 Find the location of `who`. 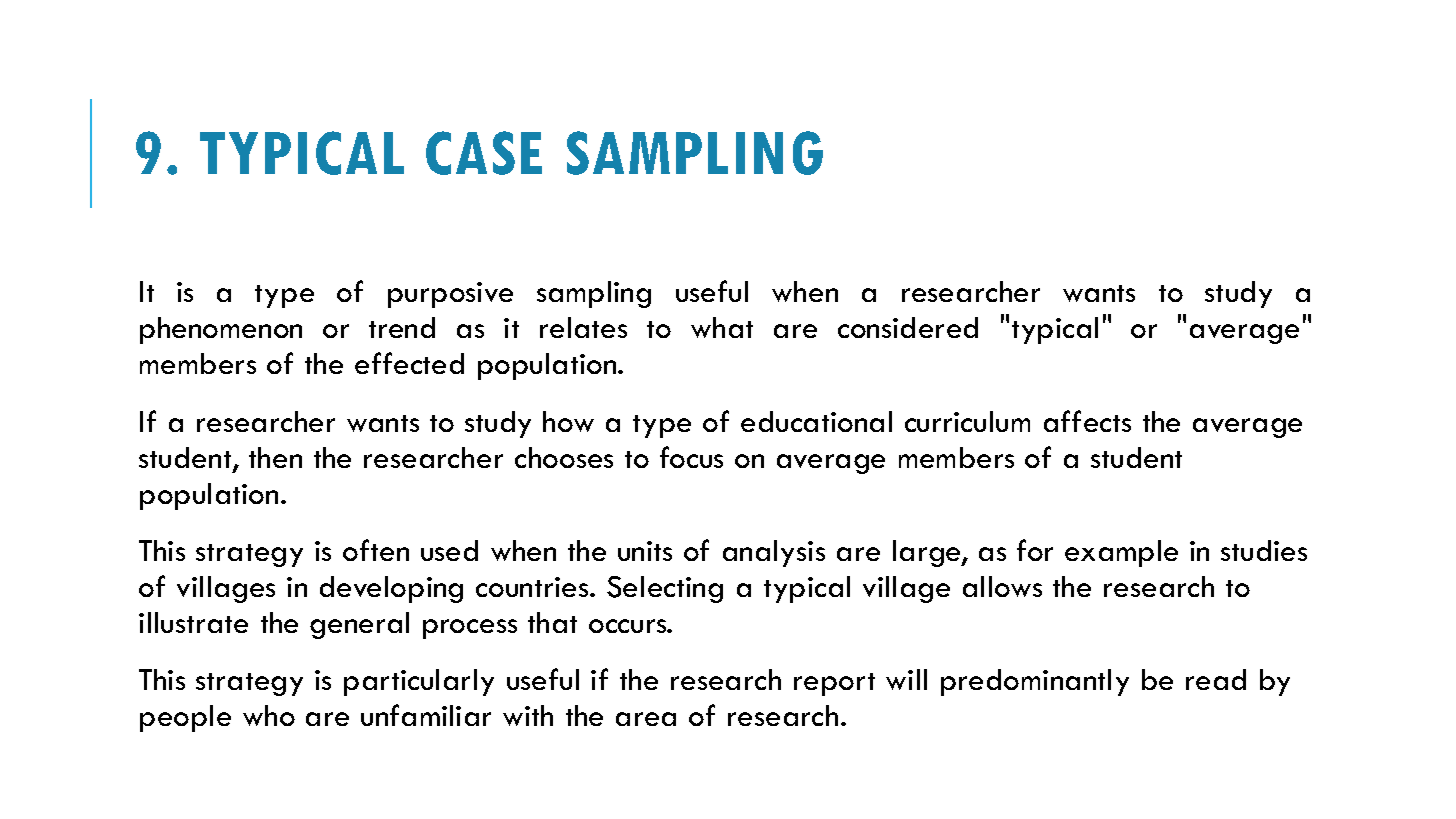

who is located at coordinates (269, 715).
